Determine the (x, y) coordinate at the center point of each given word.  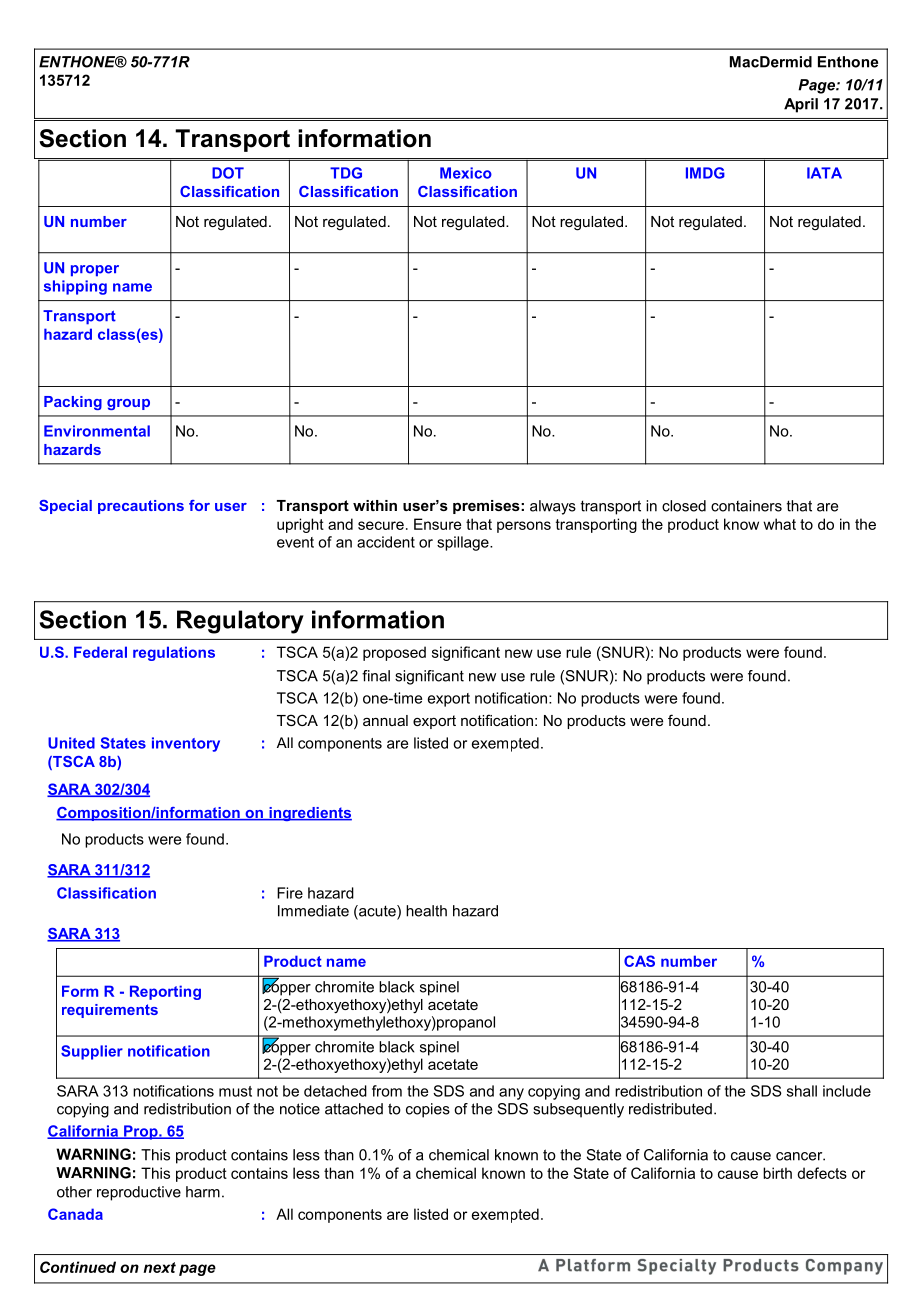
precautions (141, 507)
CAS (639, 961)
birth (777, 1173)
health (426, 911)
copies (428, 1110)
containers (746, 506)
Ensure (437, 524)
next (159, 1267)
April (801, 105)
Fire (290, 893)
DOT (228, 173)
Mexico (466, 173)
